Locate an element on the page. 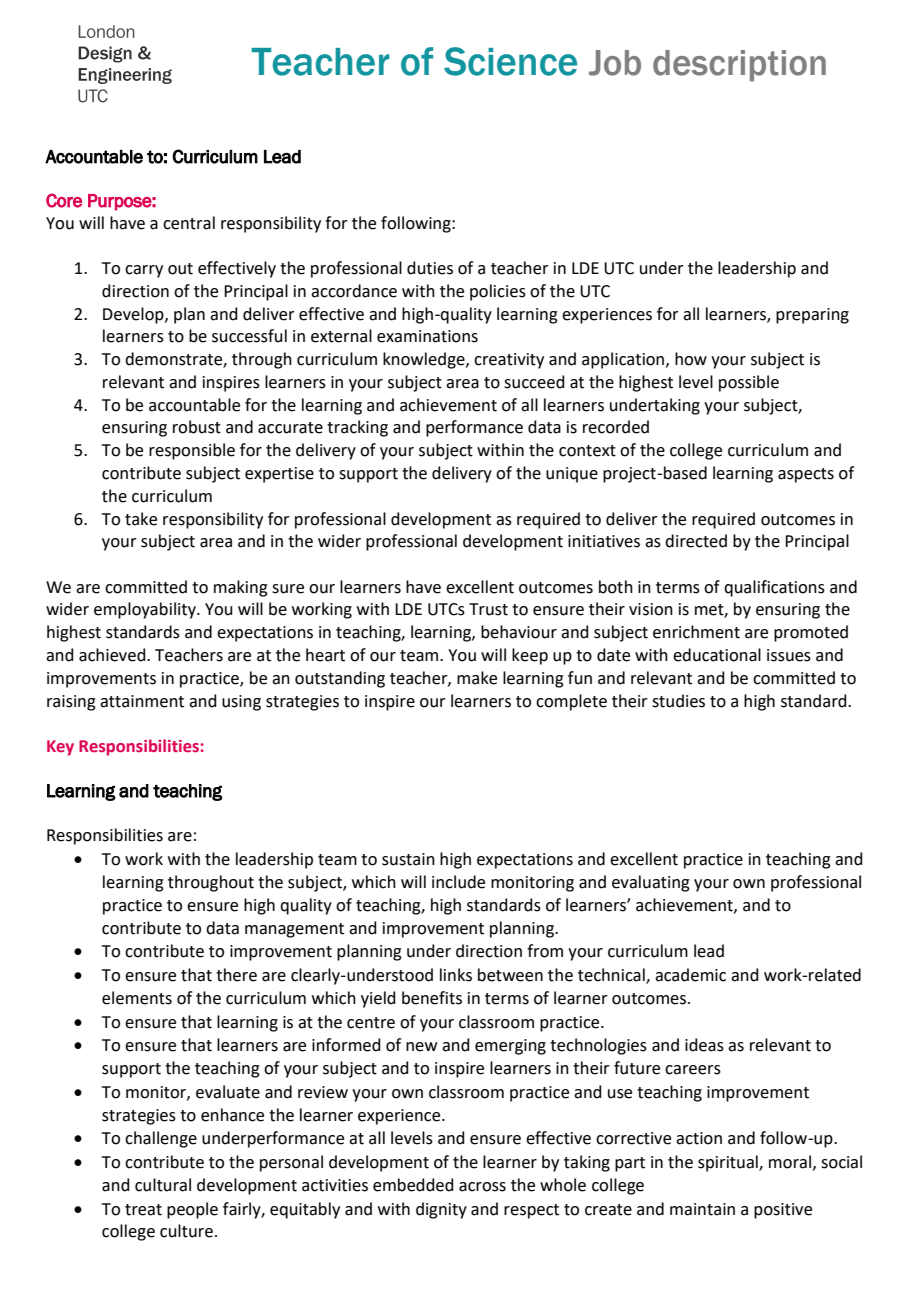 The image size is (924, 1308). cultural is located at coordinates (163, 1185).
